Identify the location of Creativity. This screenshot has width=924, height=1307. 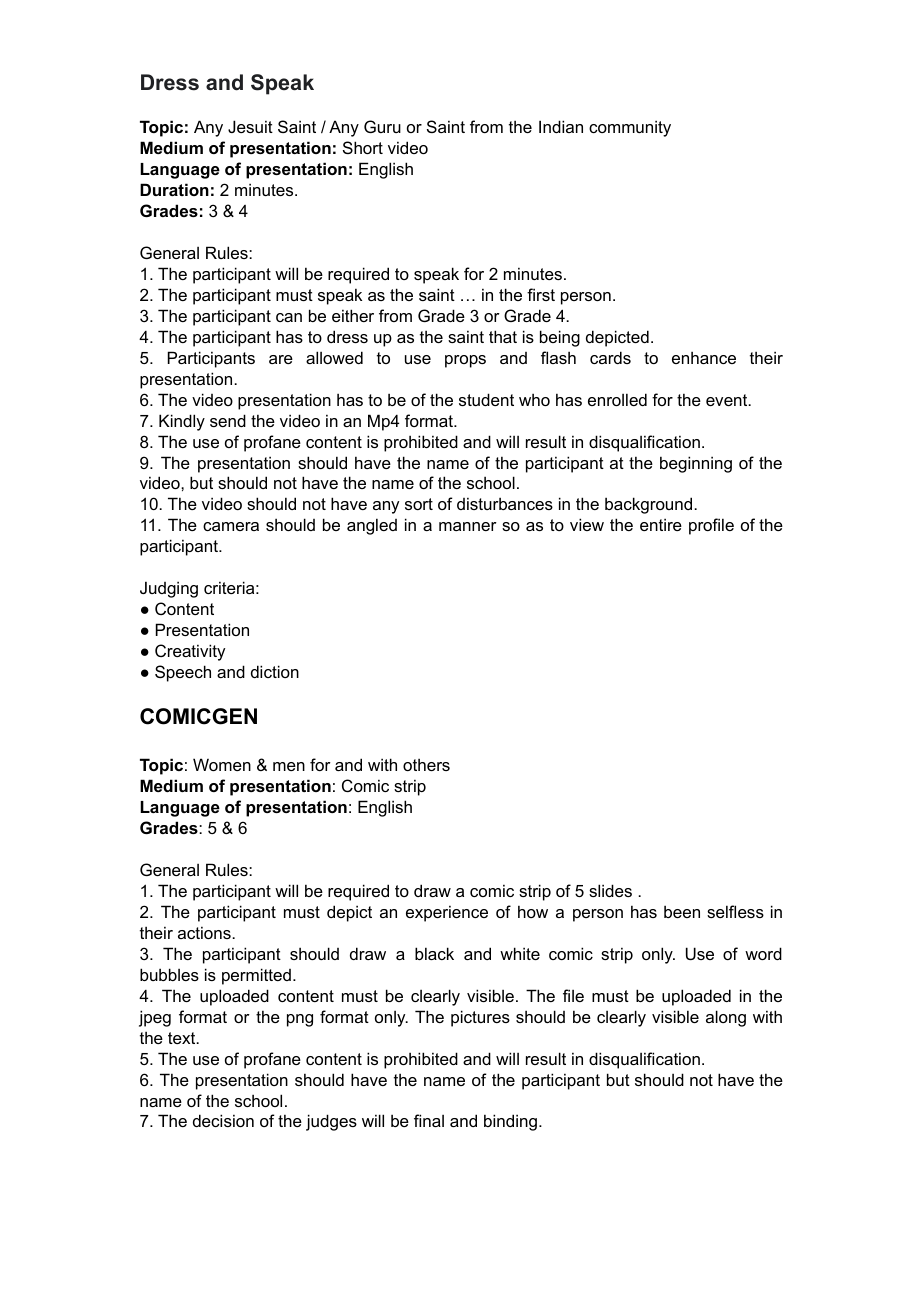
(190, 652).
